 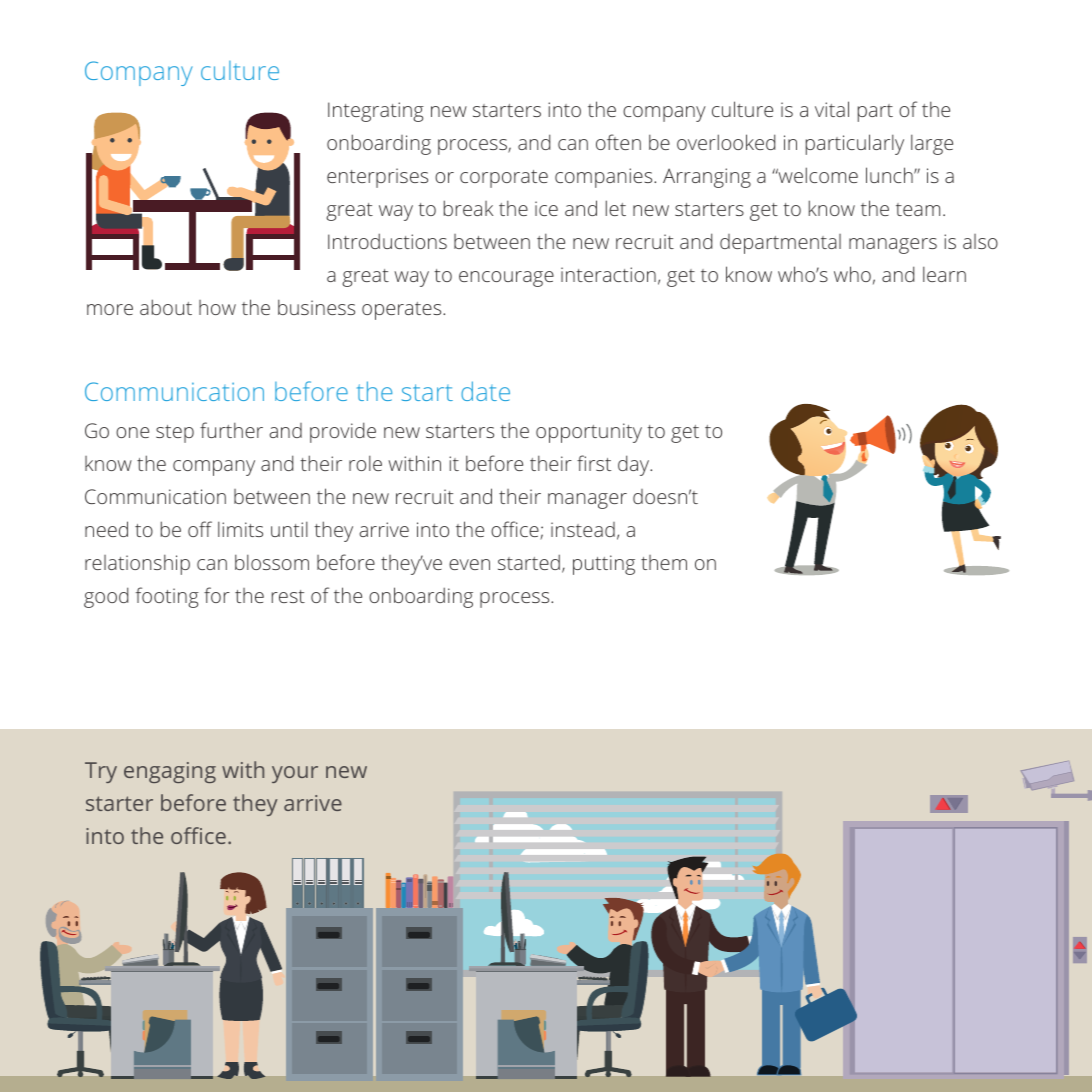 What do you see at coordinates (664, 562) in the image?
I see `them` at bounding box center [664, 562].
